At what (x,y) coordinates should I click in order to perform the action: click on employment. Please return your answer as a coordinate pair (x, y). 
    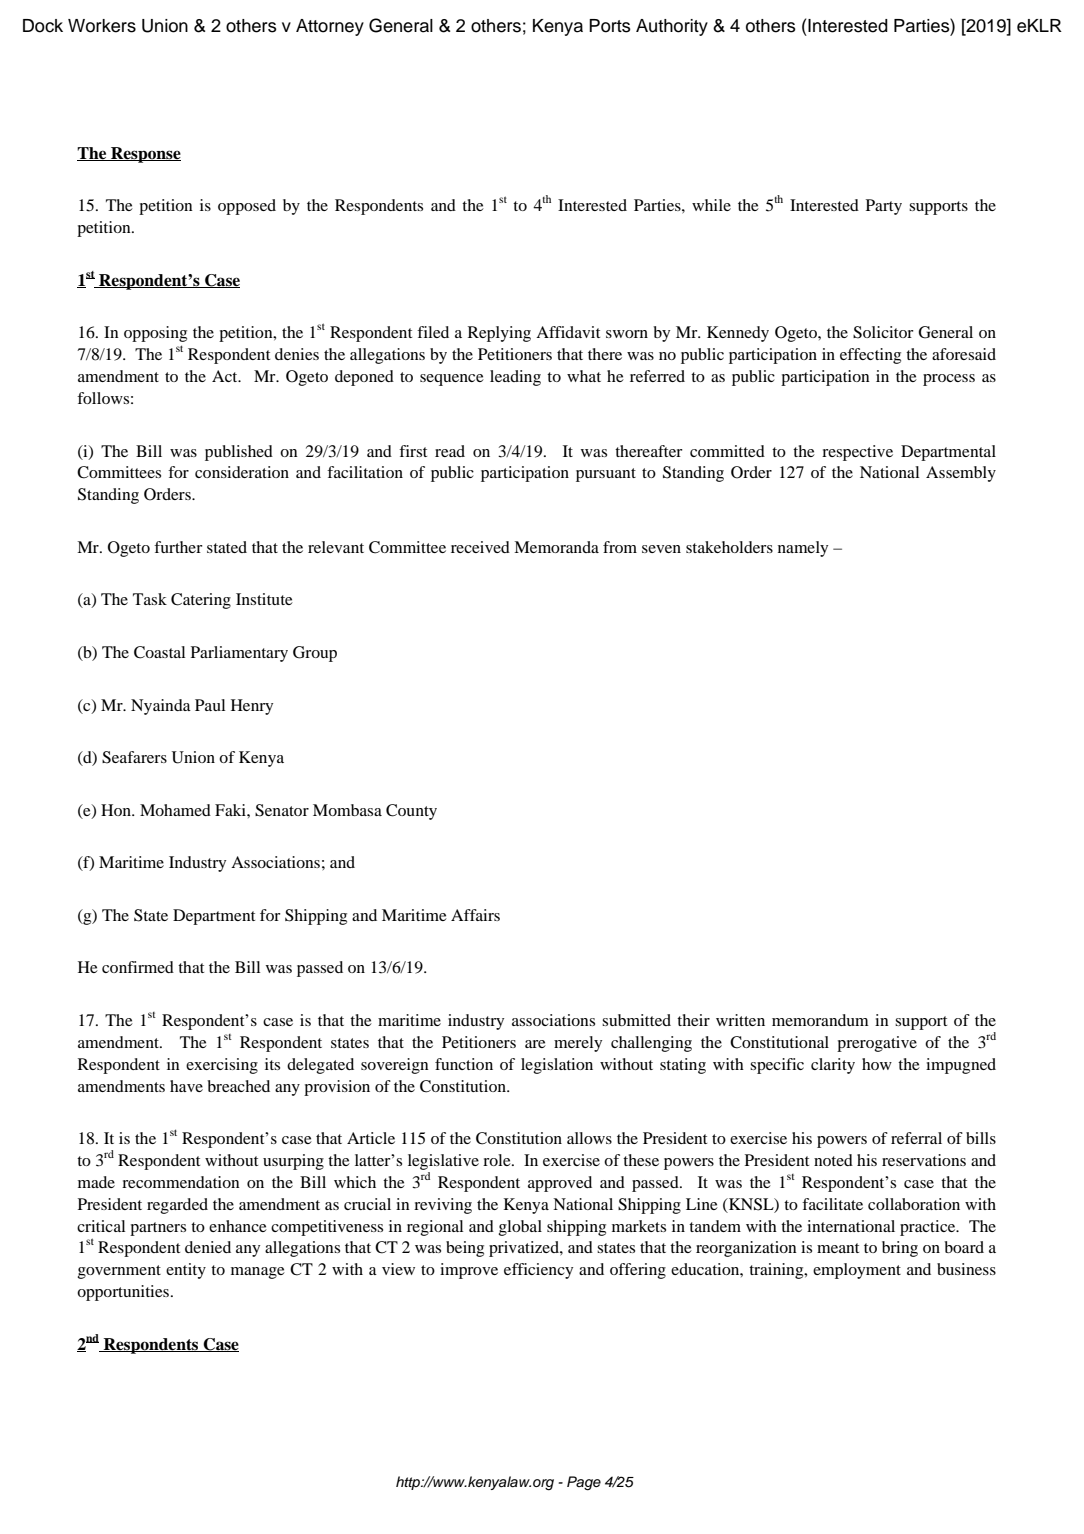
    Looking at the image, I should click on (857, 1271).
